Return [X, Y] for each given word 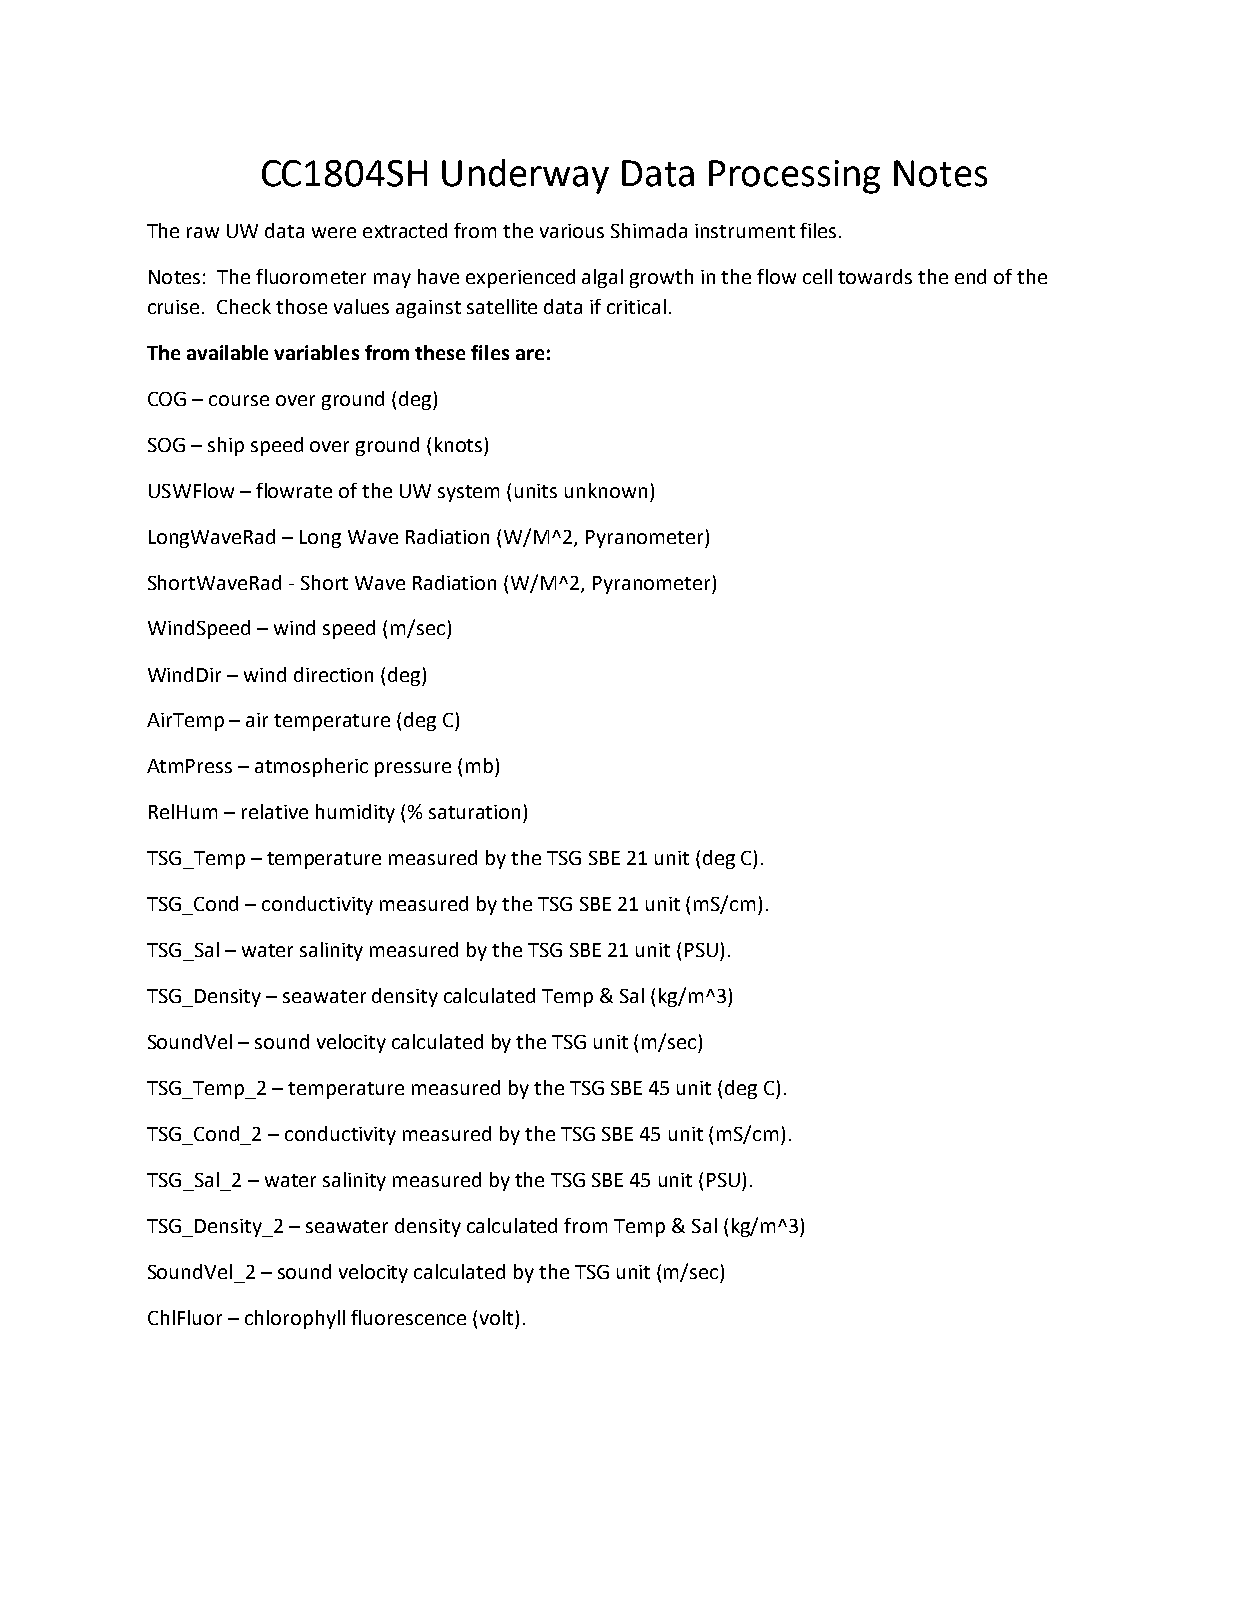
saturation [474, 812]
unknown [606, 490]
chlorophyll [295, 1319]
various [572, 231]
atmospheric [311, 767]
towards [875, 276]
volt [496, 1317]
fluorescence [408, 1317]
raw [203, 232]
